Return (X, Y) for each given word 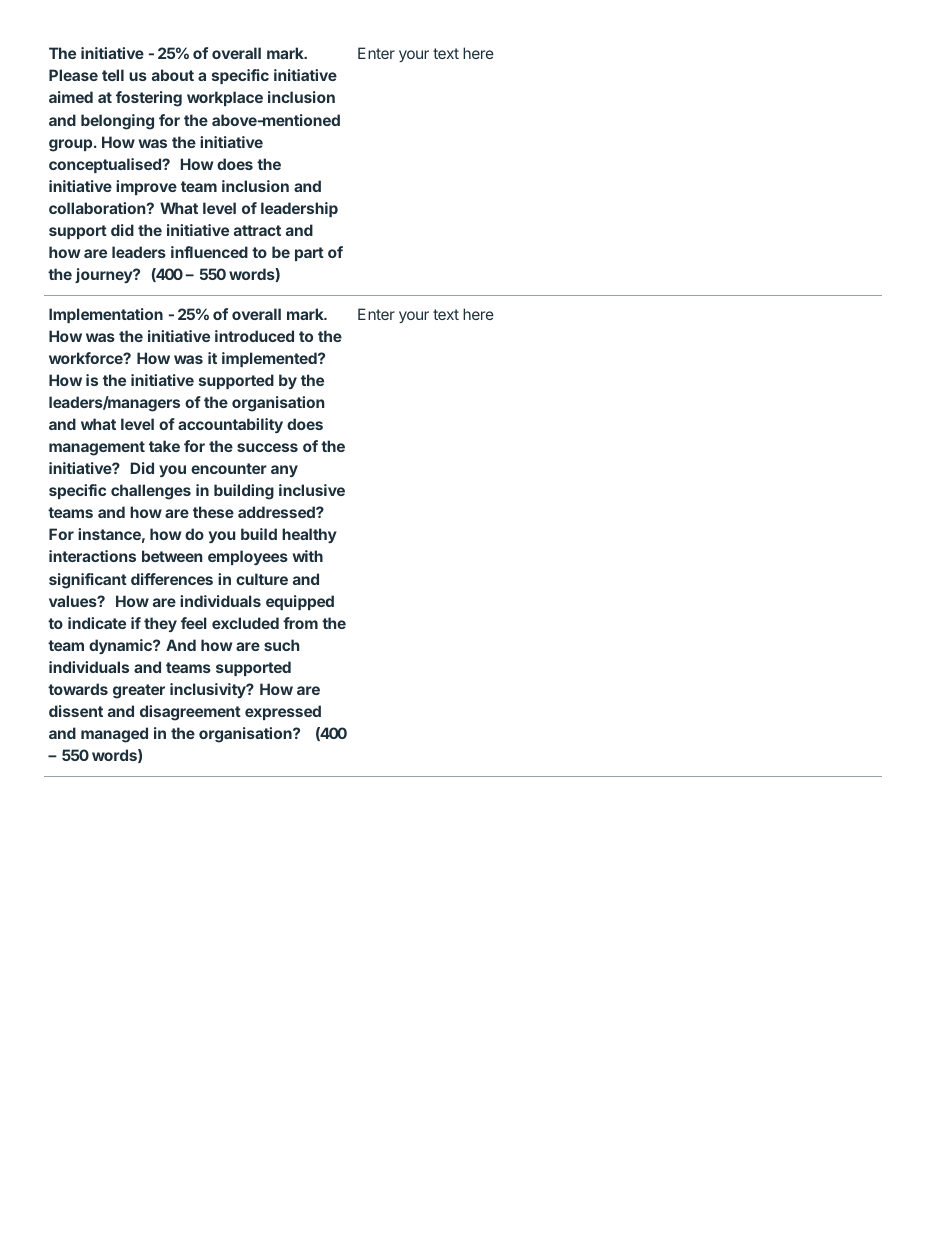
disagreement (190, 713)
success (267, 447)
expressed (283, 712)
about (173, 75)
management (97, 448)
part (309, 254)
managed (114, 735)
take (164, 446)
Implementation (106, 315)
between (172, 556)
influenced (209, 252)
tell (113, 75)
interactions (92, 556)
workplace (225, 98)
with (308, 556)
